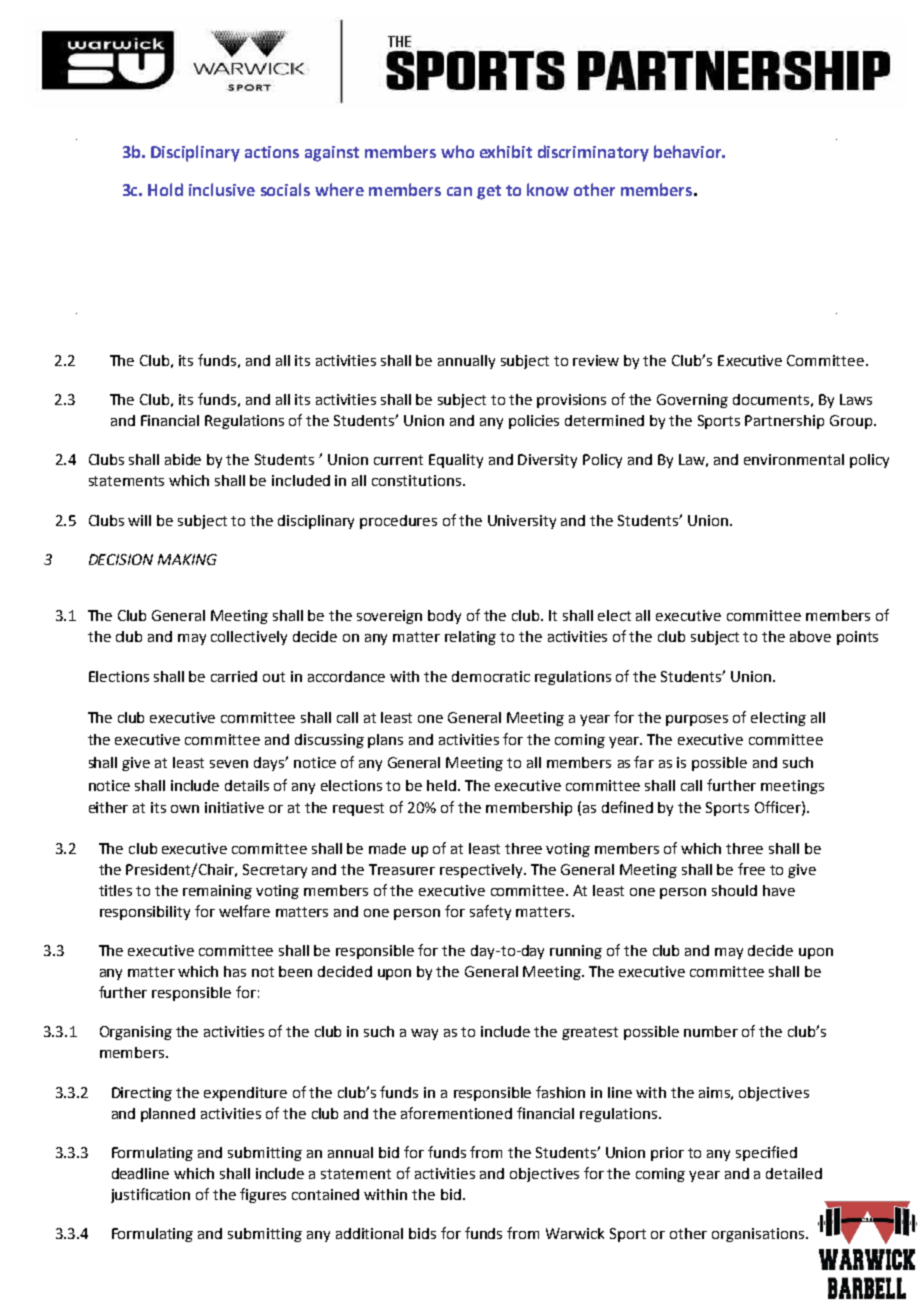  What do you see at coordinates (522, 522) in the image?
I see `University` at bounding box center [522, 522].
